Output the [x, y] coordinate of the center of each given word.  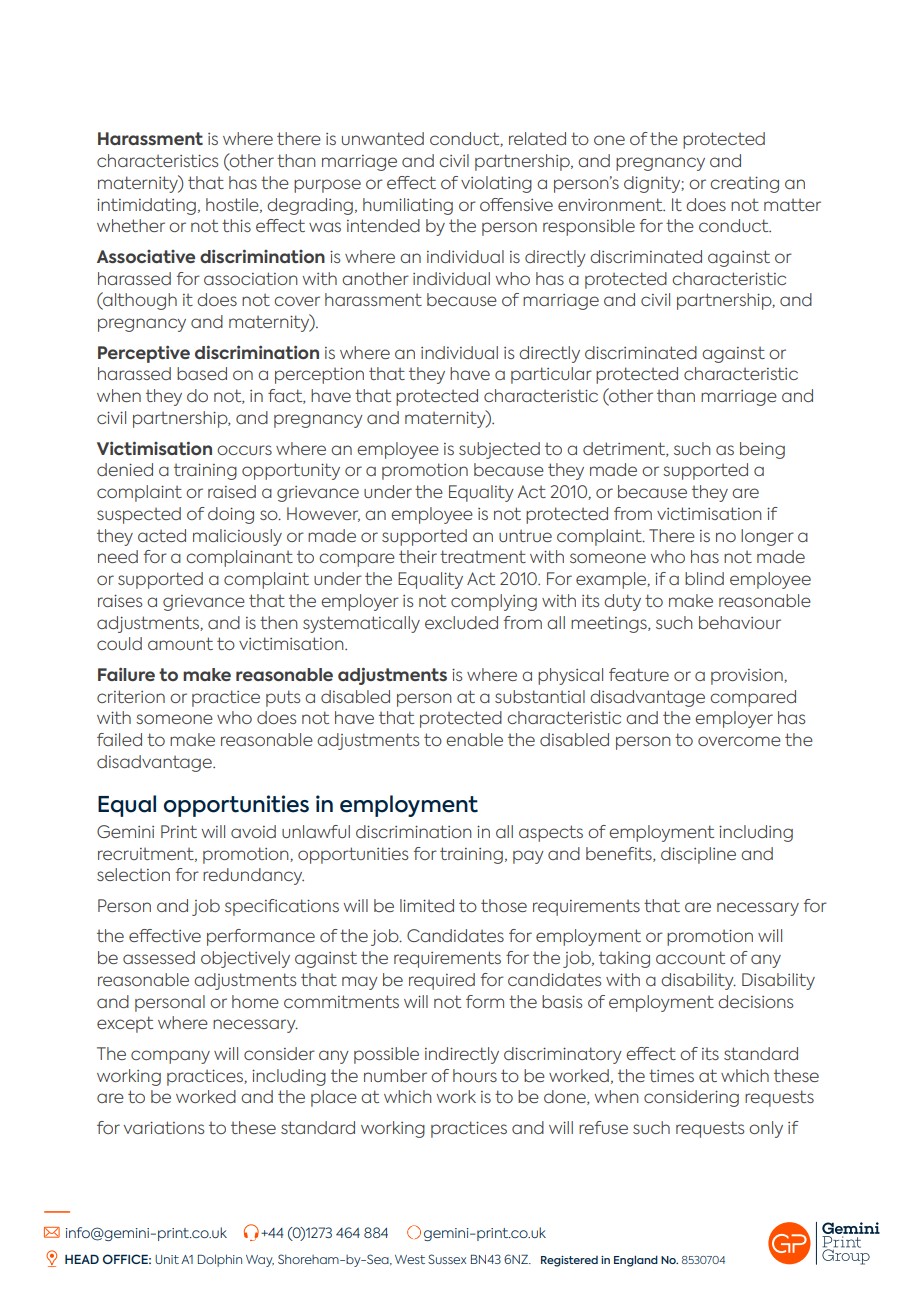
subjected [499, 450]
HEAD [82, 1259]
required [442, 981]
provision [748, 677]
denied [125, 469]
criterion [131, 696]
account [690, 957]
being [762, 450]
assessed [159, 957]
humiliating [408, 206]
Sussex [447, 1259]
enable [474, 739]
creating [744, 184]
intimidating [146, 206]
